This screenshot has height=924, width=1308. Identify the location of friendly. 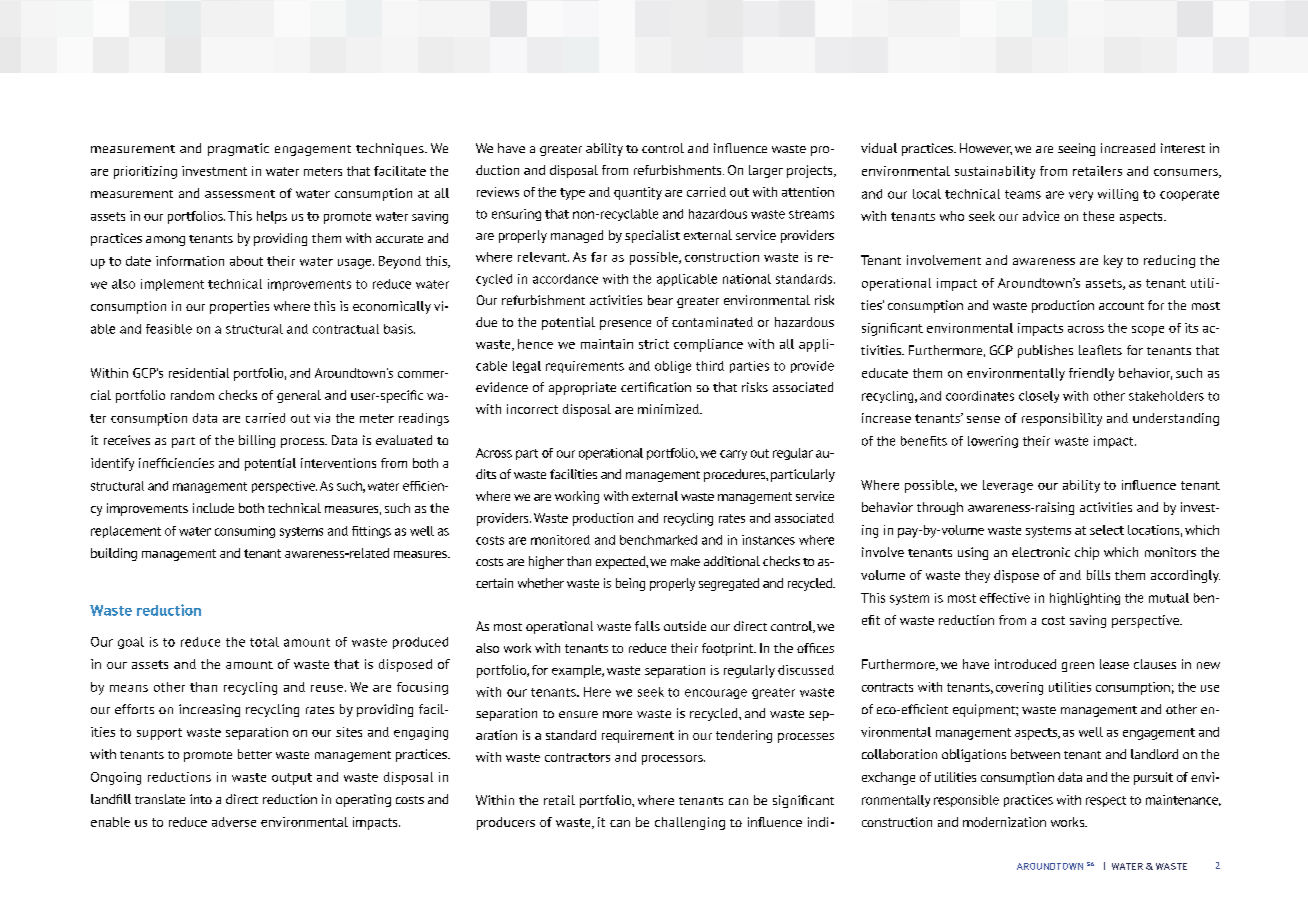
(1091, 374).
